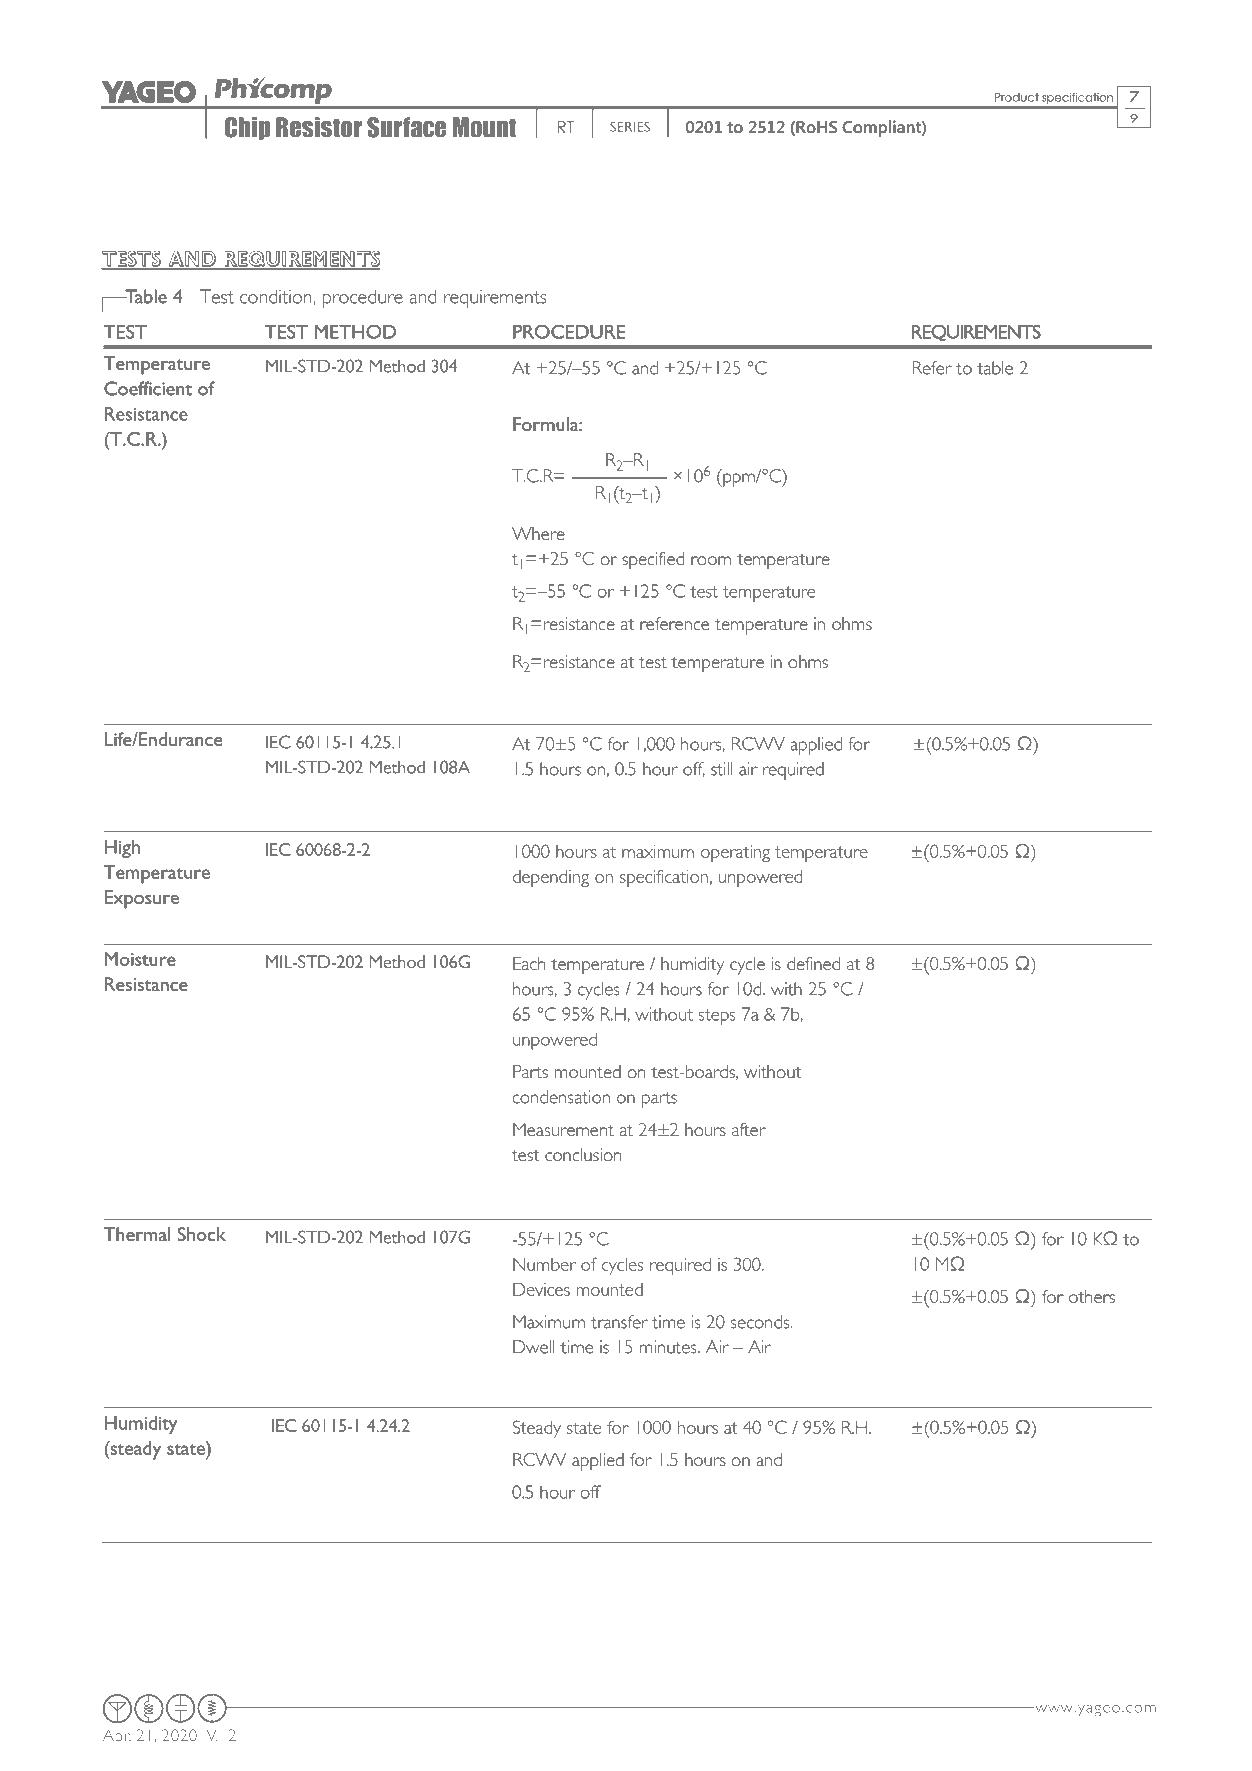 The width and height of the screenshot is (1252, 1771). I want to click on Coefficient, so click(148, 388).
